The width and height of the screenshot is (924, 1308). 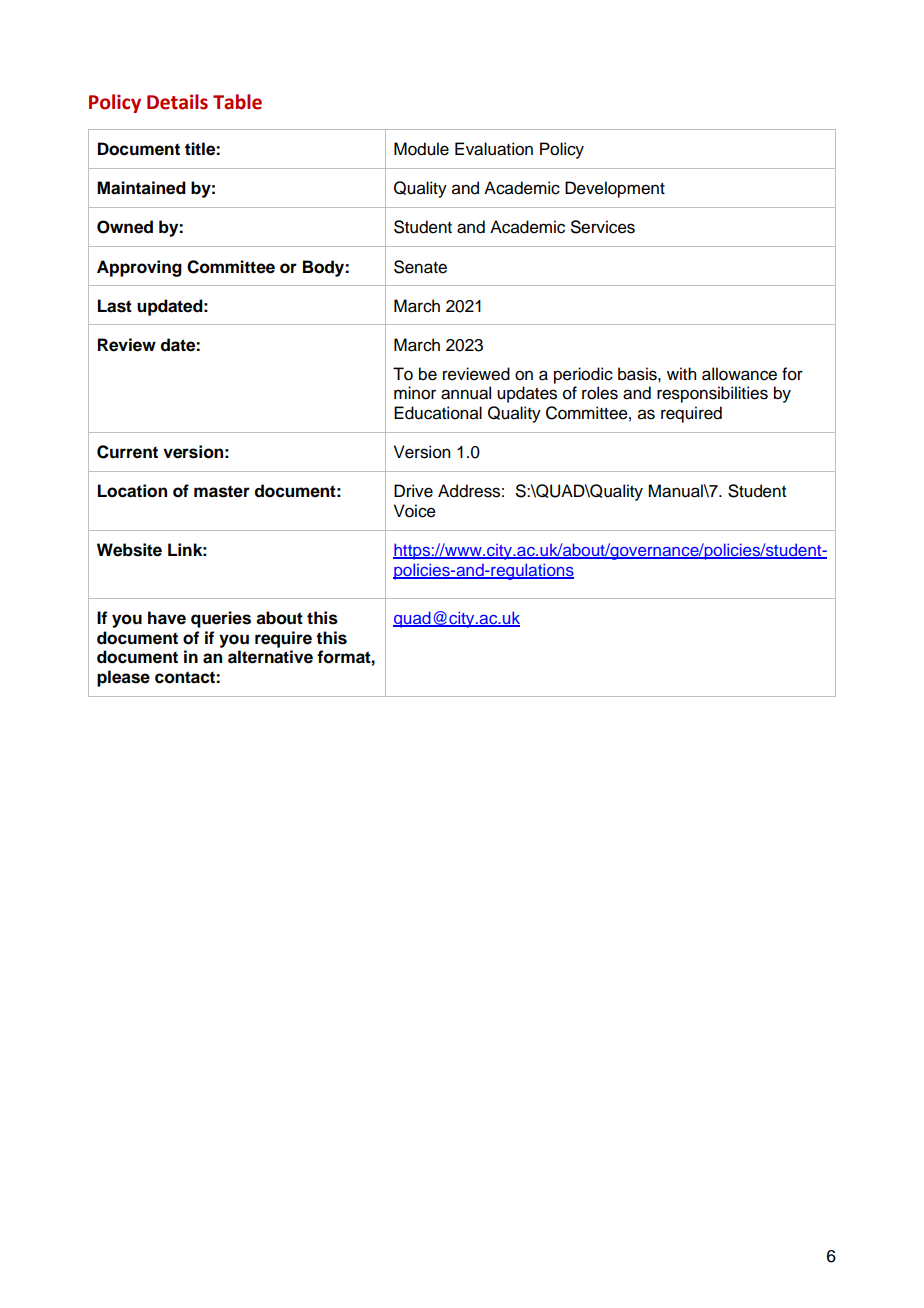 I want to click on Voice, so click(x=415, y=511).
